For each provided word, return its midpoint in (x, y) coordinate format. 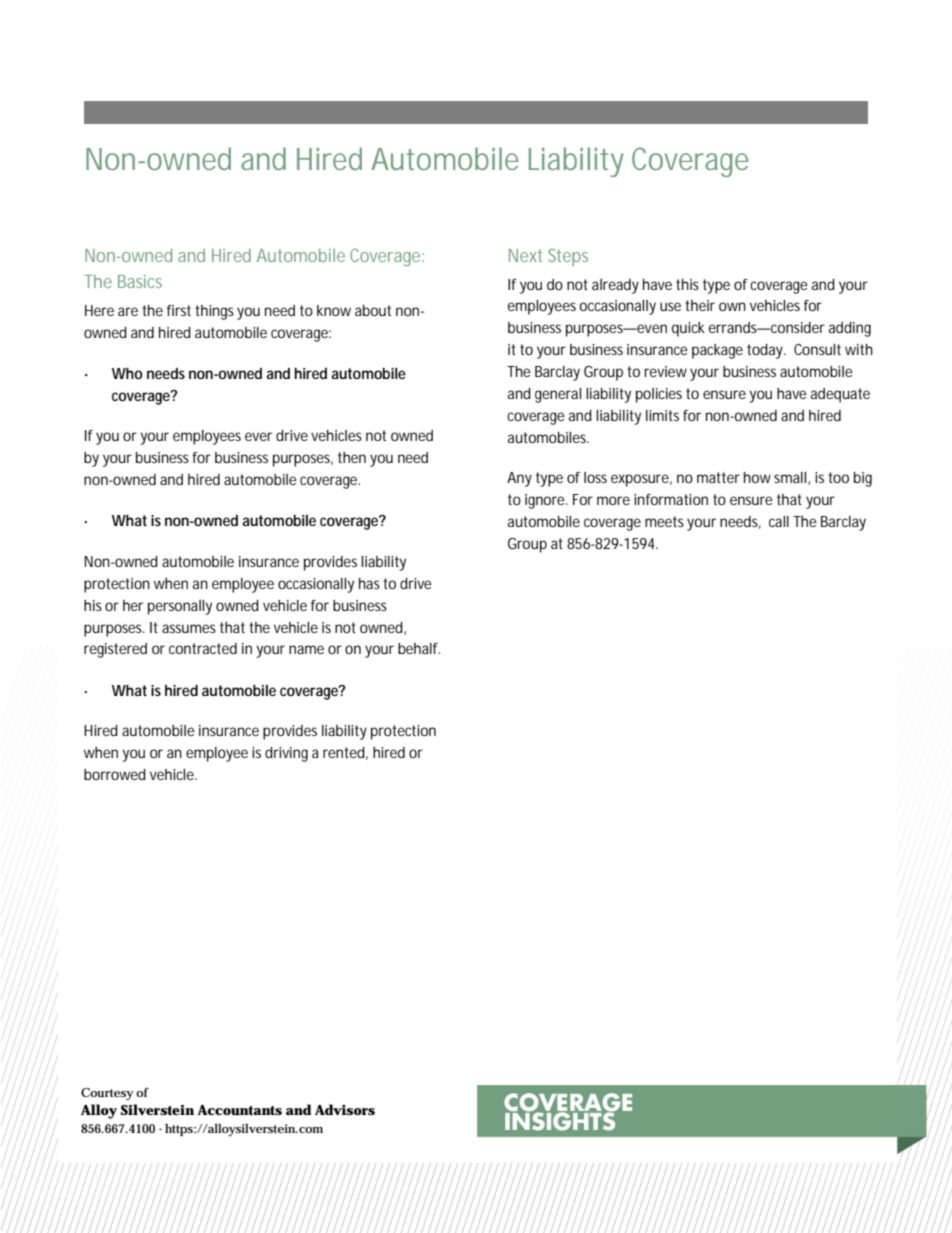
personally (180, 607)
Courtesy (107, 1094)
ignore (546, 501)
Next (525, 255)
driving (286, 754)
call (779, 521)
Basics (140, 281)
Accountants (239, 1110)
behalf (419, 648)
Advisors (345, 1109)
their (700, 305)
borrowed (115, 774)
